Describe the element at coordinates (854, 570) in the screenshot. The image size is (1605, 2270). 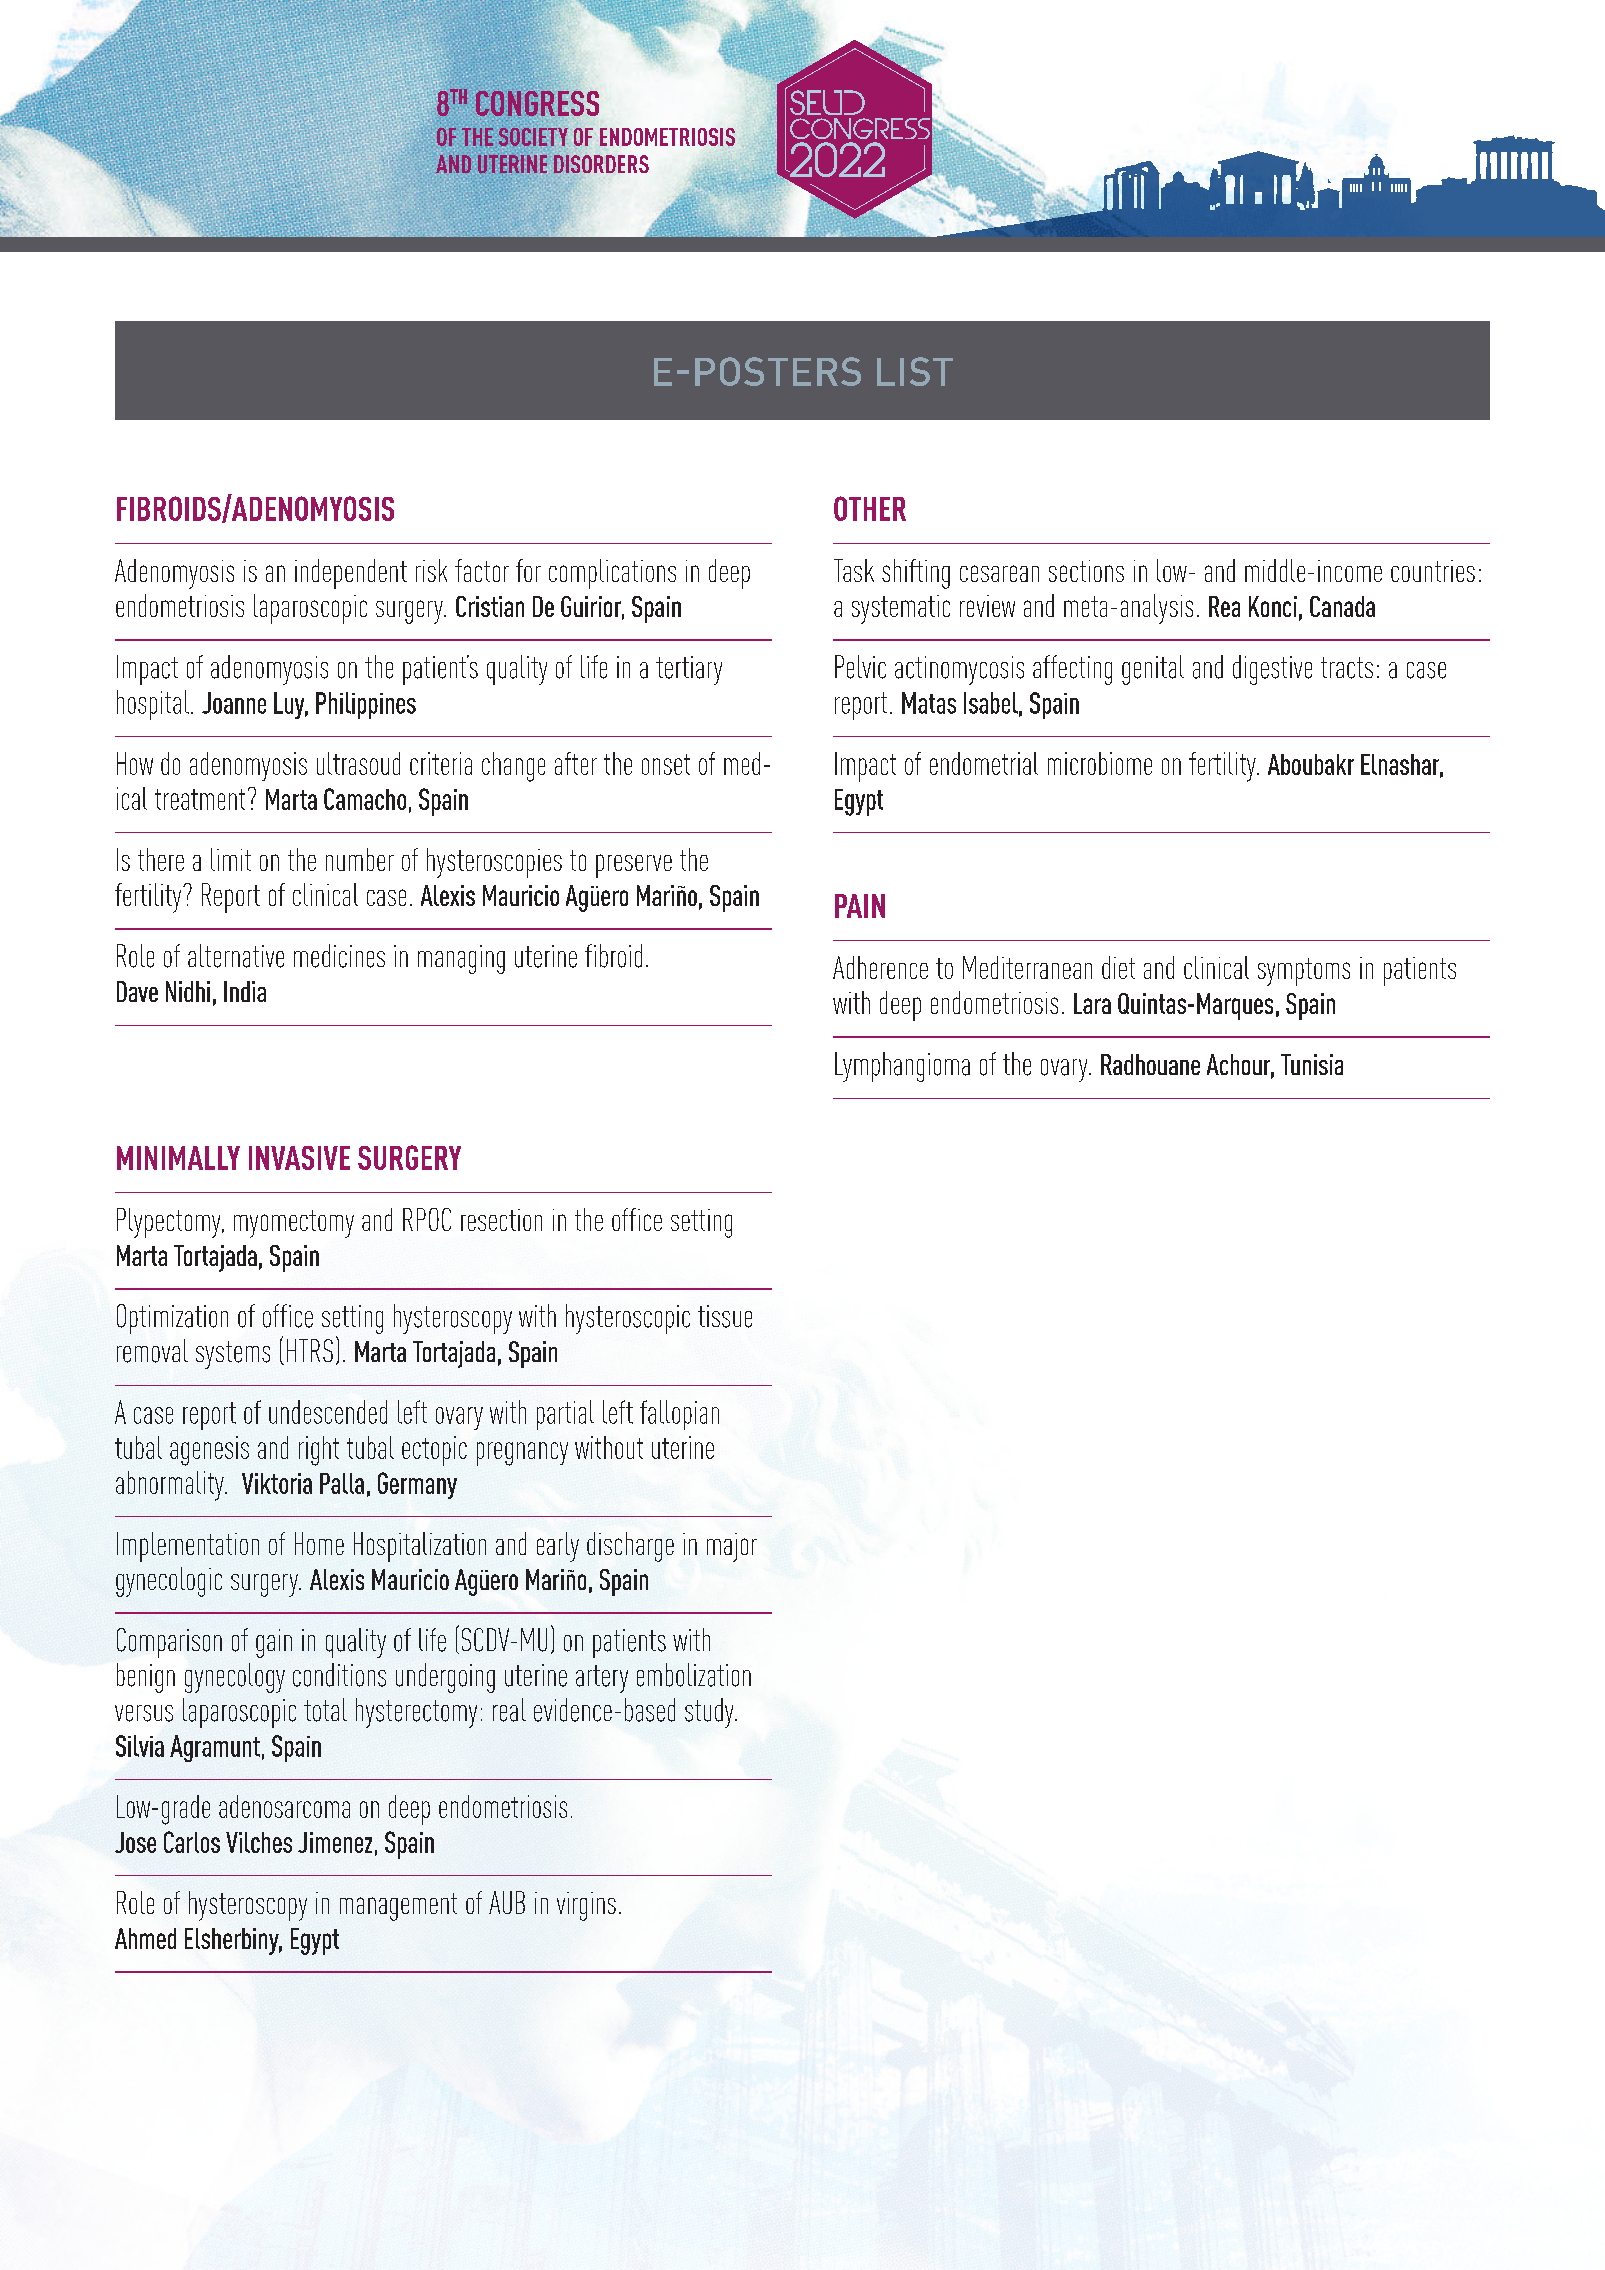
I see `Task` at that location.
